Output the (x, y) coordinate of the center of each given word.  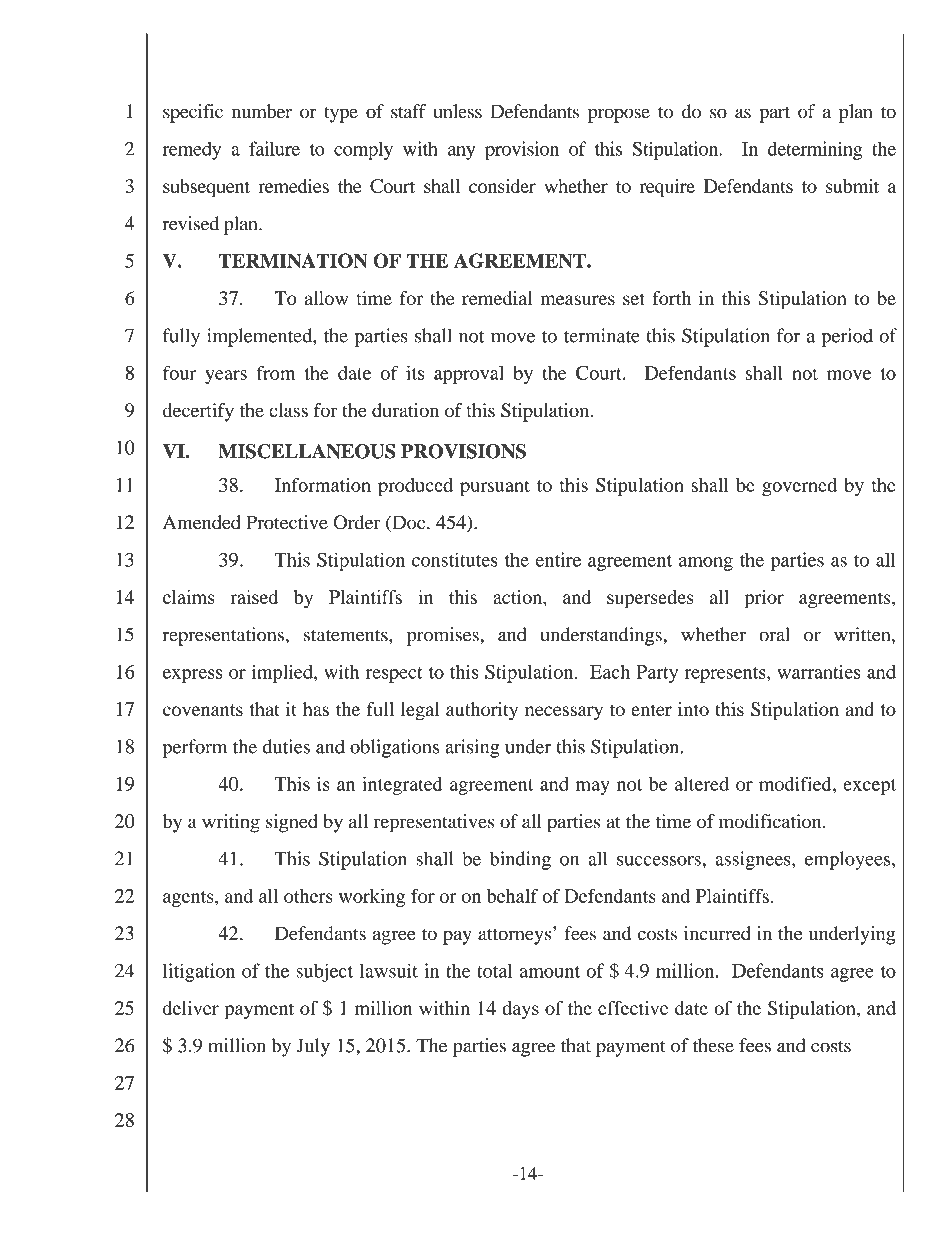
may (593, 788)
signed (291, 823)
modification (771, 821)
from (276, 372)
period (847, 337)
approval (469, 375)
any (461, 153)
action (518, 597)
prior (764, 599)
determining (815, 150)
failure (274, 148)
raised (254, 597)
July (313, 1047)
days (520, 1010)
